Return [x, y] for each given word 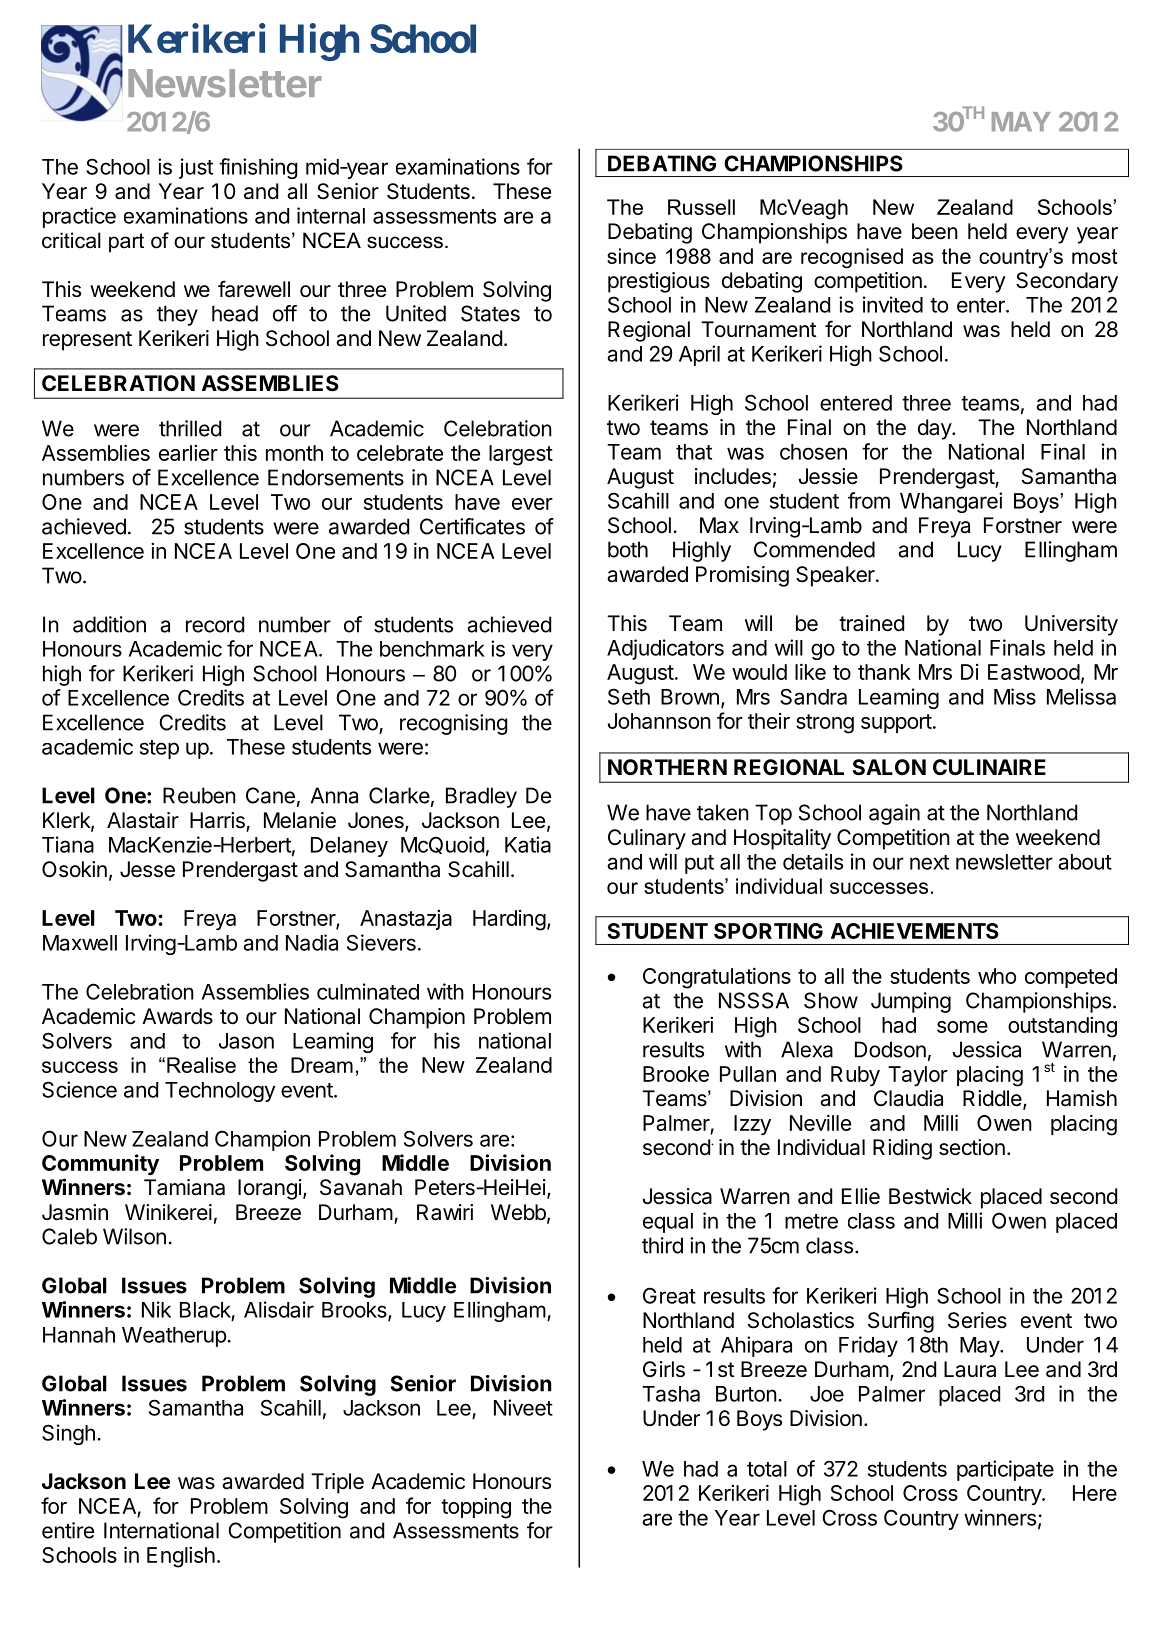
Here [1095, 1493]
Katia [528, 844]
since [631, 256]
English [181, 1557]
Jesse [147, 869]
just [196, 168]
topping [476, 1508]
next [929, 862]
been [935, 231]
